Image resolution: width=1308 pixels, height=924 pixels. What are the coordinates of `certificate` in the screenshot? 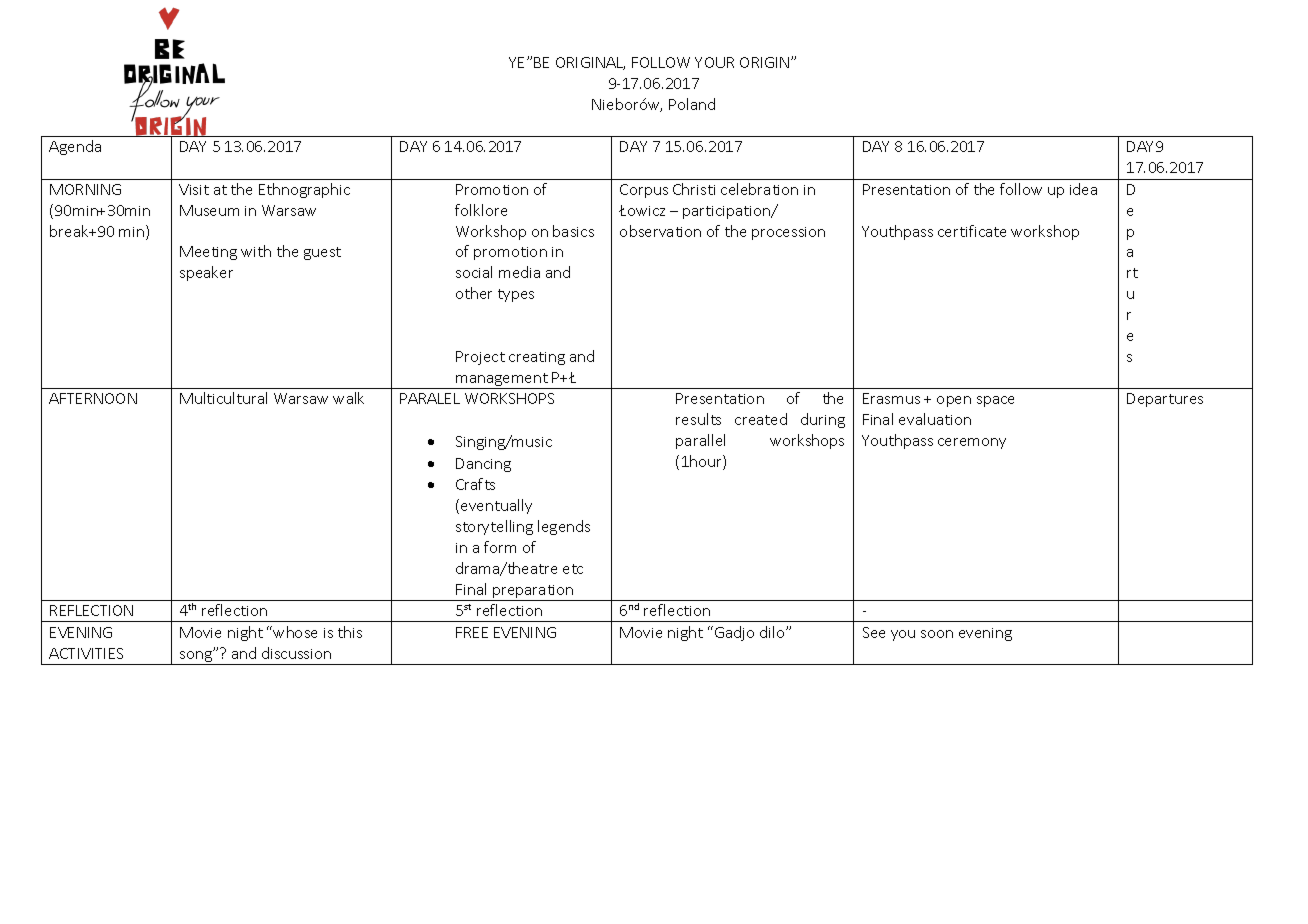 It's located at (972, 231).
